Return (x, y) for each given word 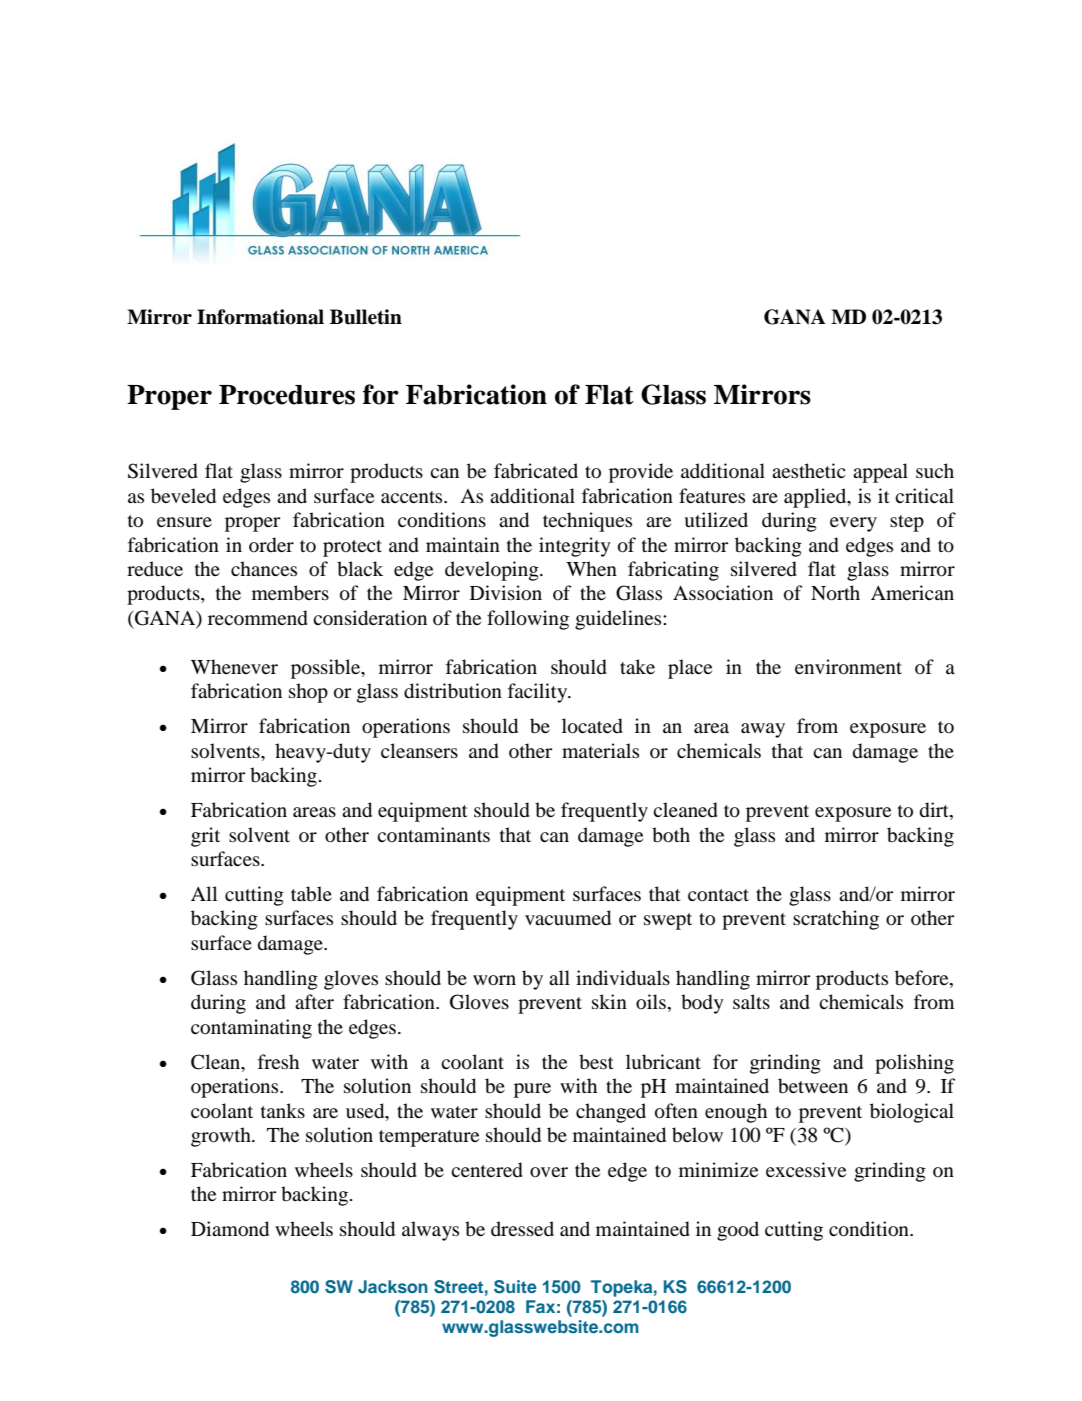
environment (848, 667)
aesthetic (808, 470)
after (314, 1001)
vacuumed (568, 918)
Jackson (393, 1287)
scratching (836, 920)
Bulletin (366, 317)
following (528, 620)
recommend (258, 618)
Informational (260, 317)
